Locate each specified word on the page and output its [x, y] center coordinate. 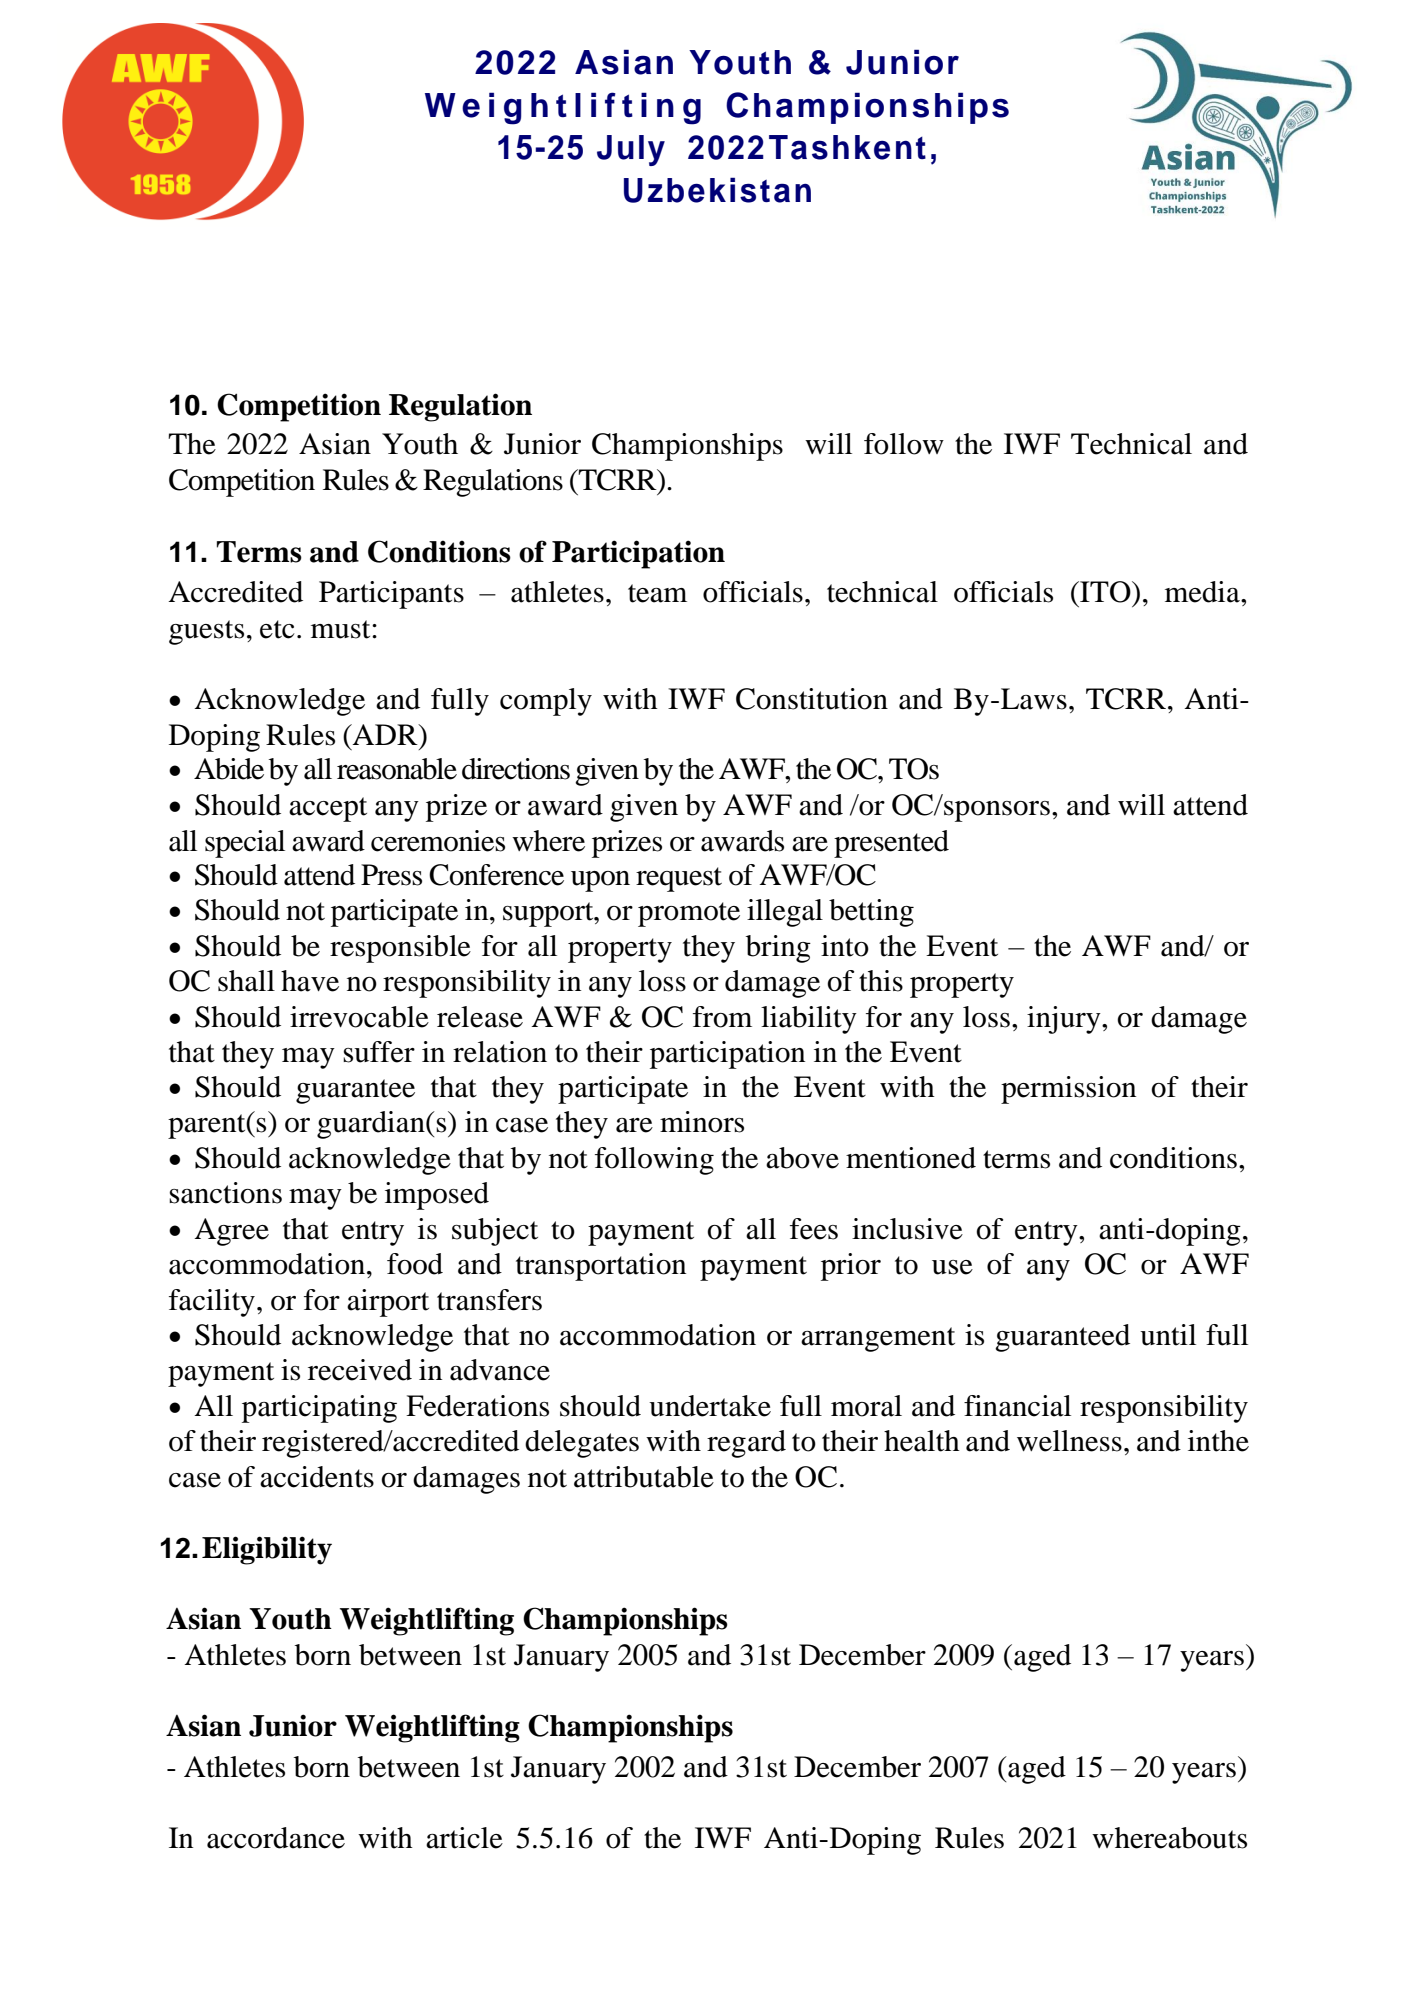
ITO [1105, 592]
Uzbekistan [717, 190]
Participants [391, 595]
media [1203, 592]
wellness [1069, 1441]
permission [1068, 1090]
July [631, 150]
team [657, 593]
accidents [317, 1477]
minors [702, 1122]
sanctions [225, 1193]
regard [746, 1444]
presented [891, 844]
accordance [276, 1838]
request [679, 879]
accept [328, 809]
